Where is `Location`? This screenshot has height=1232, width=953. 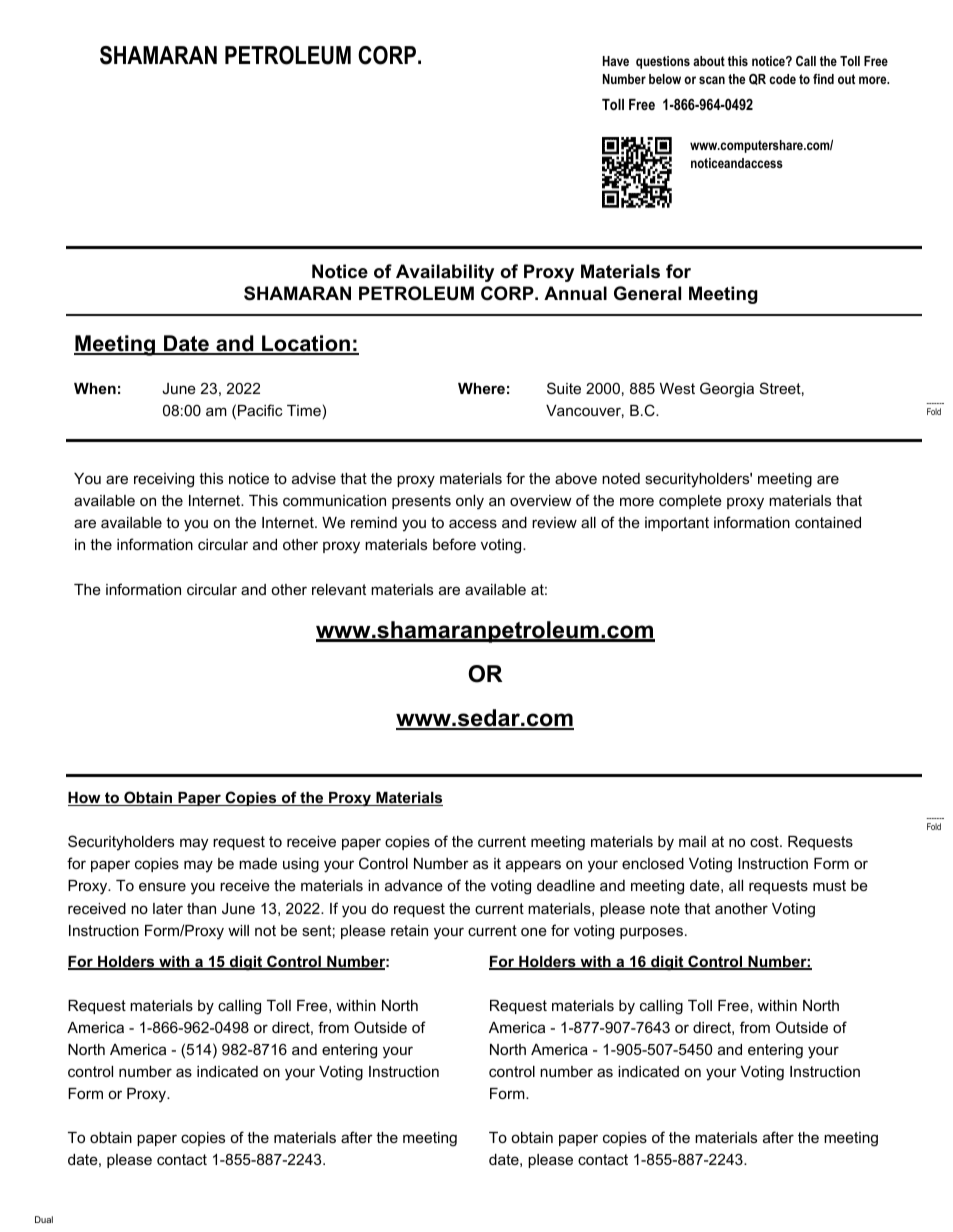
Location is located at coordinates (306, 345).
